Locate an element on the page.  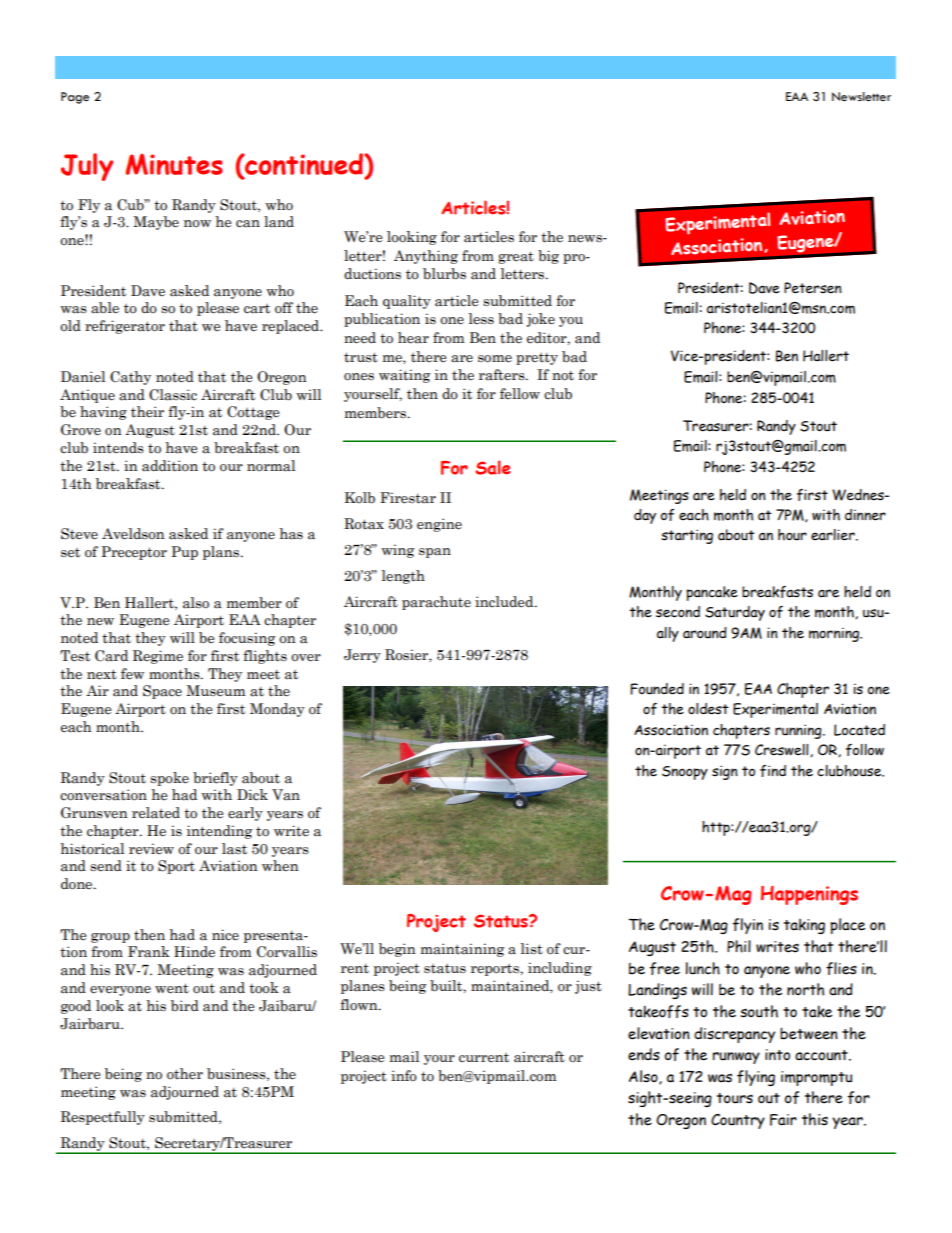
Petersen is located at coordinates (813, 288).
